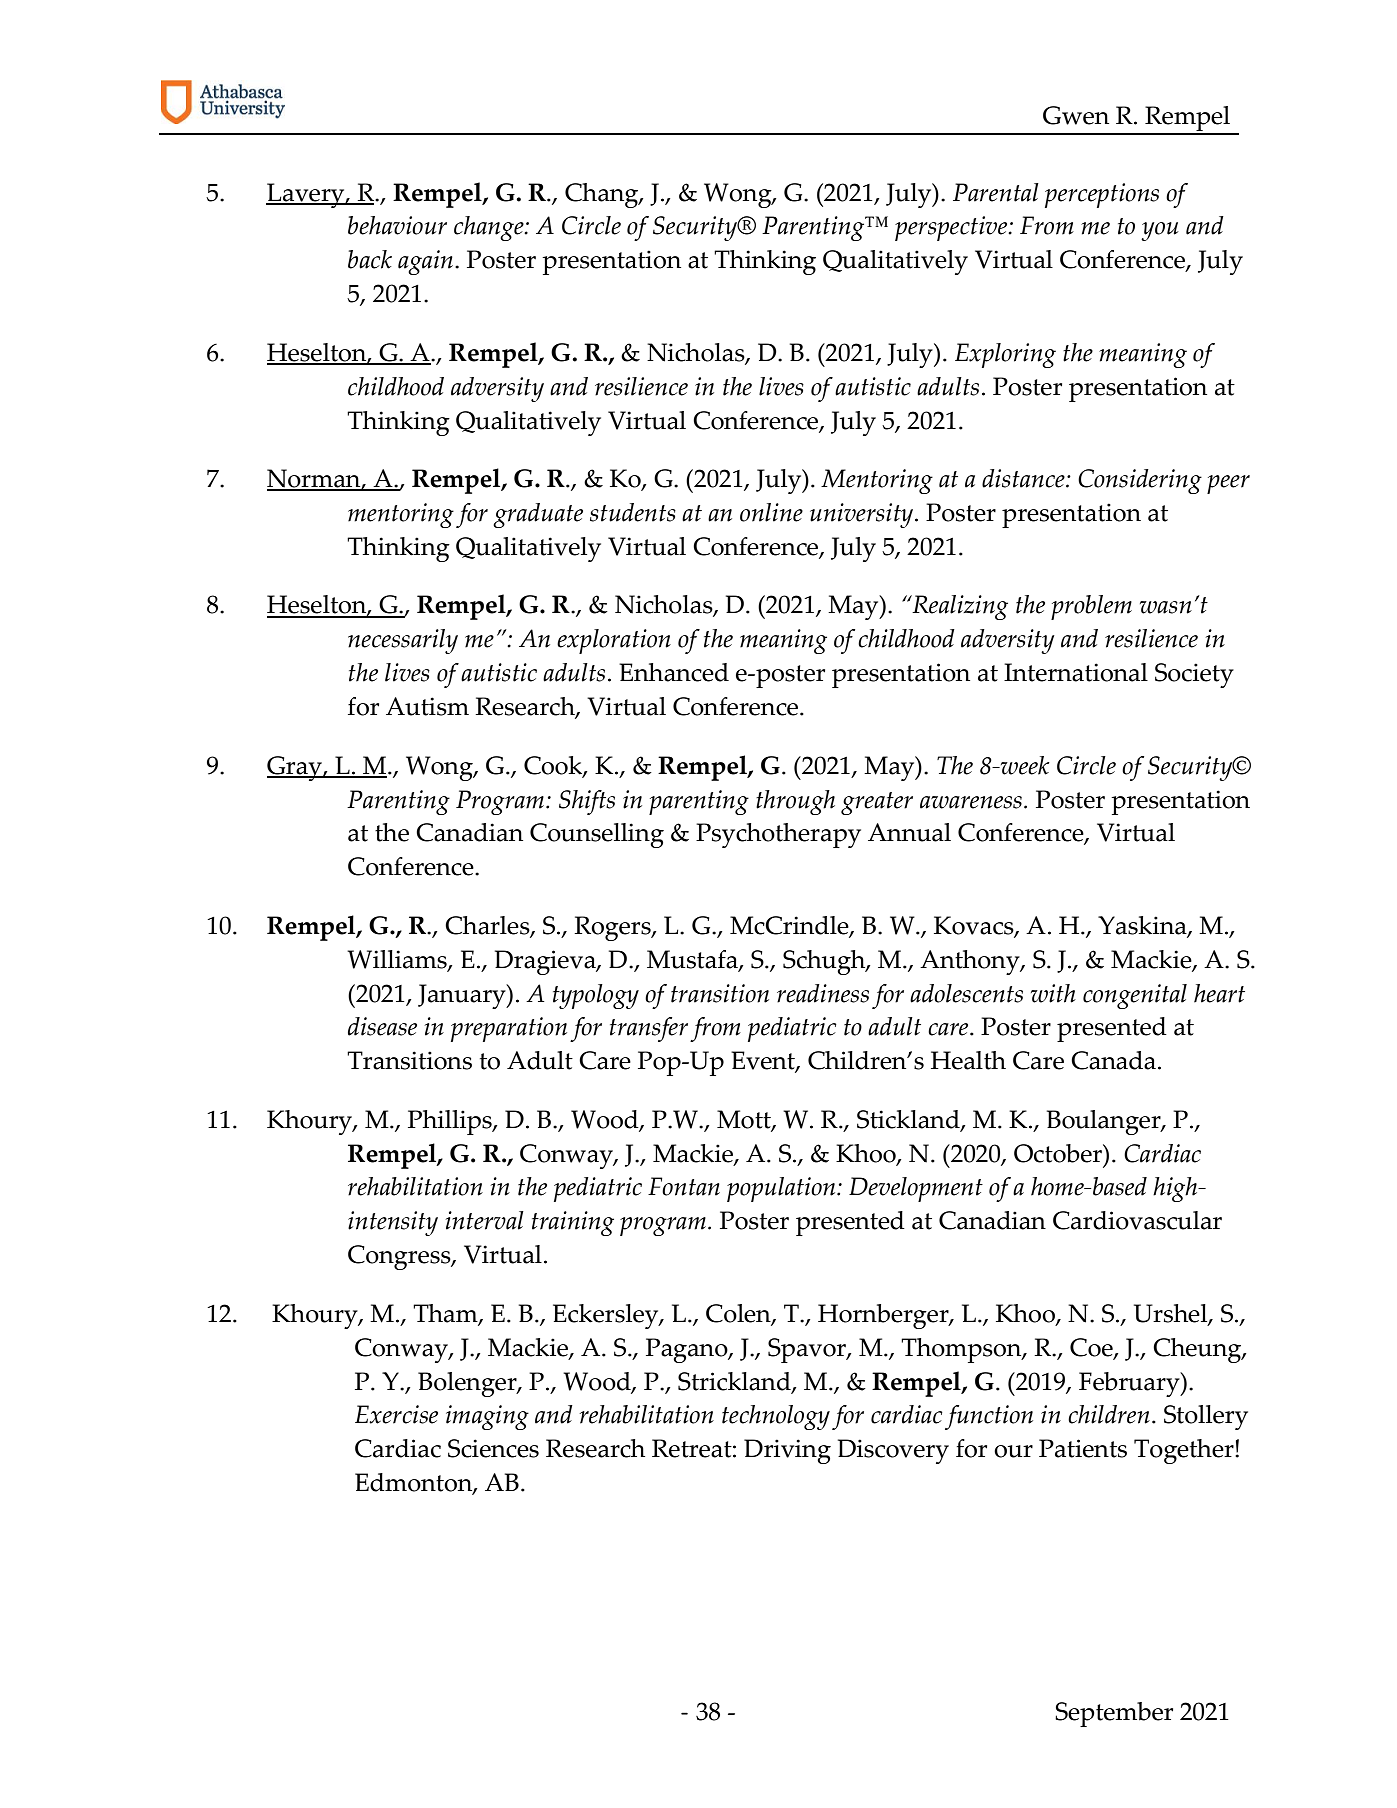 This image has height=1808, width=1397. What do you see at coordinates (771, 512) in the image?
I see `online` at bounding box center [771, 512].
